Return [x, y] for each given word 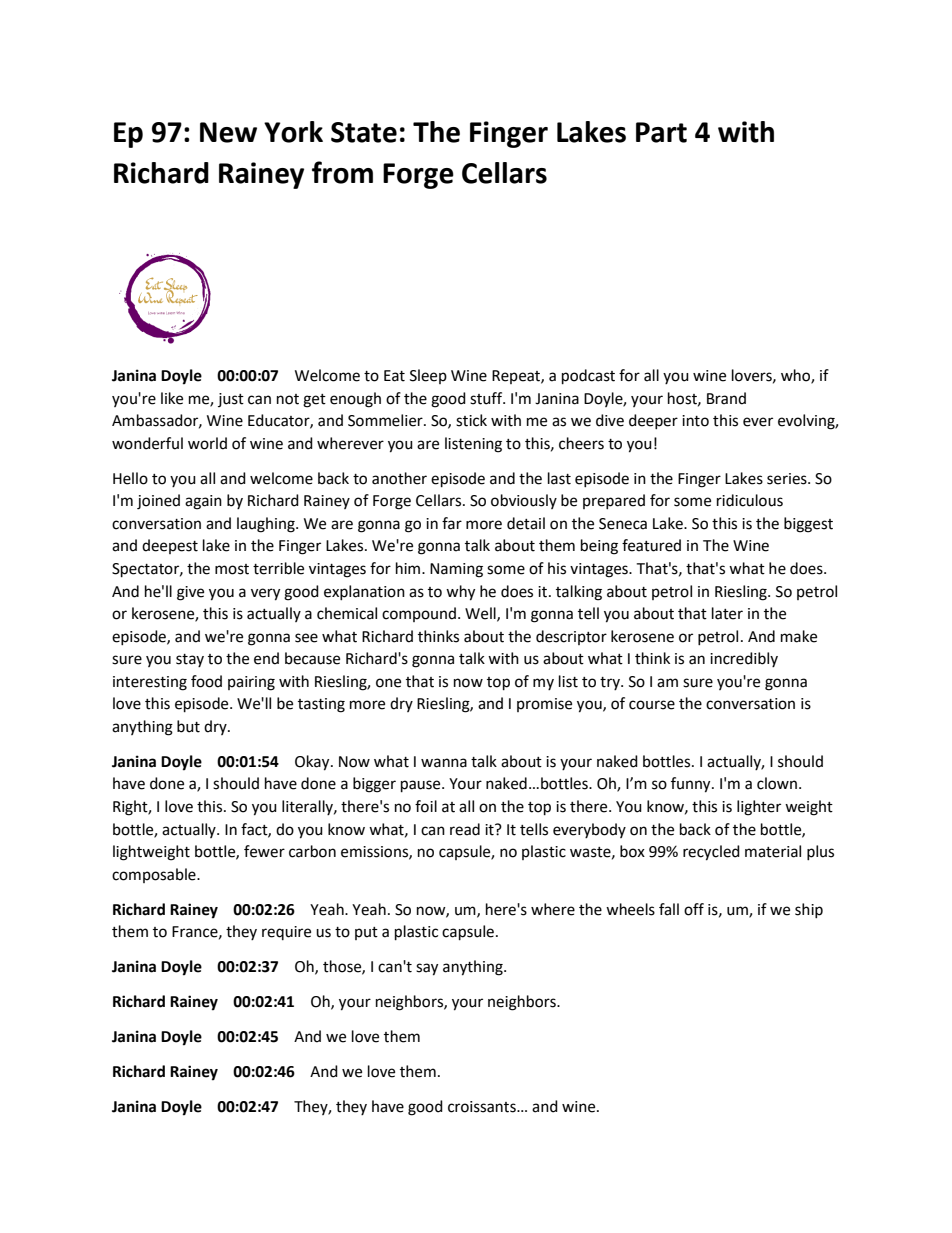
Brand [726, 398]
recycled [711, 853]
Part [661, 132]
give [190, 593]
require [286, 933]
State [364, 132]
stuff [487, 398]
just [231, 400]
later [727, 613]
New [228, 132]
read [465, 829]
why [460, 593]
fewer [264, 851]
